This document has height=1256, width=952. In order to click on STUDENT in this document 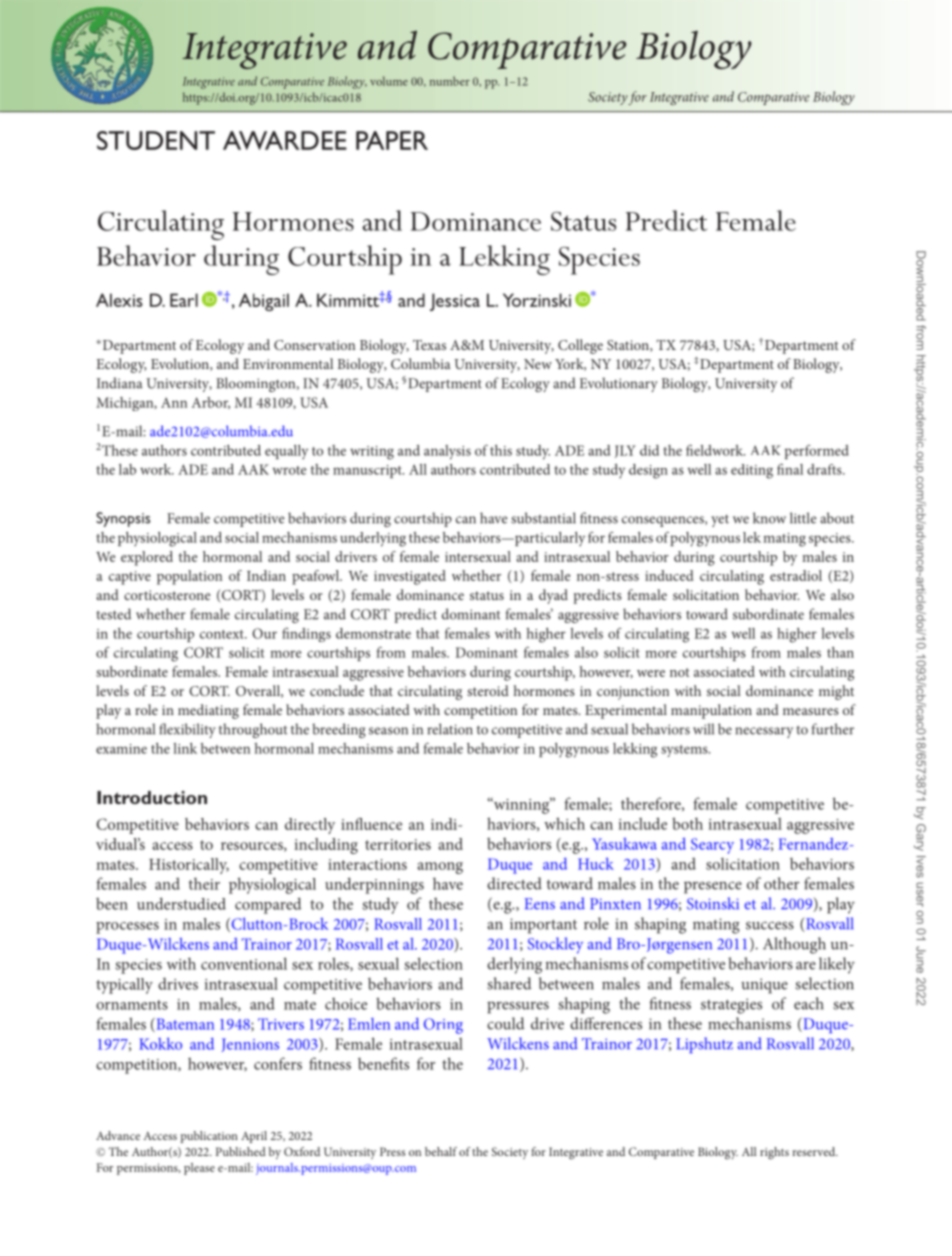, I will do `click(156, 140)`.
